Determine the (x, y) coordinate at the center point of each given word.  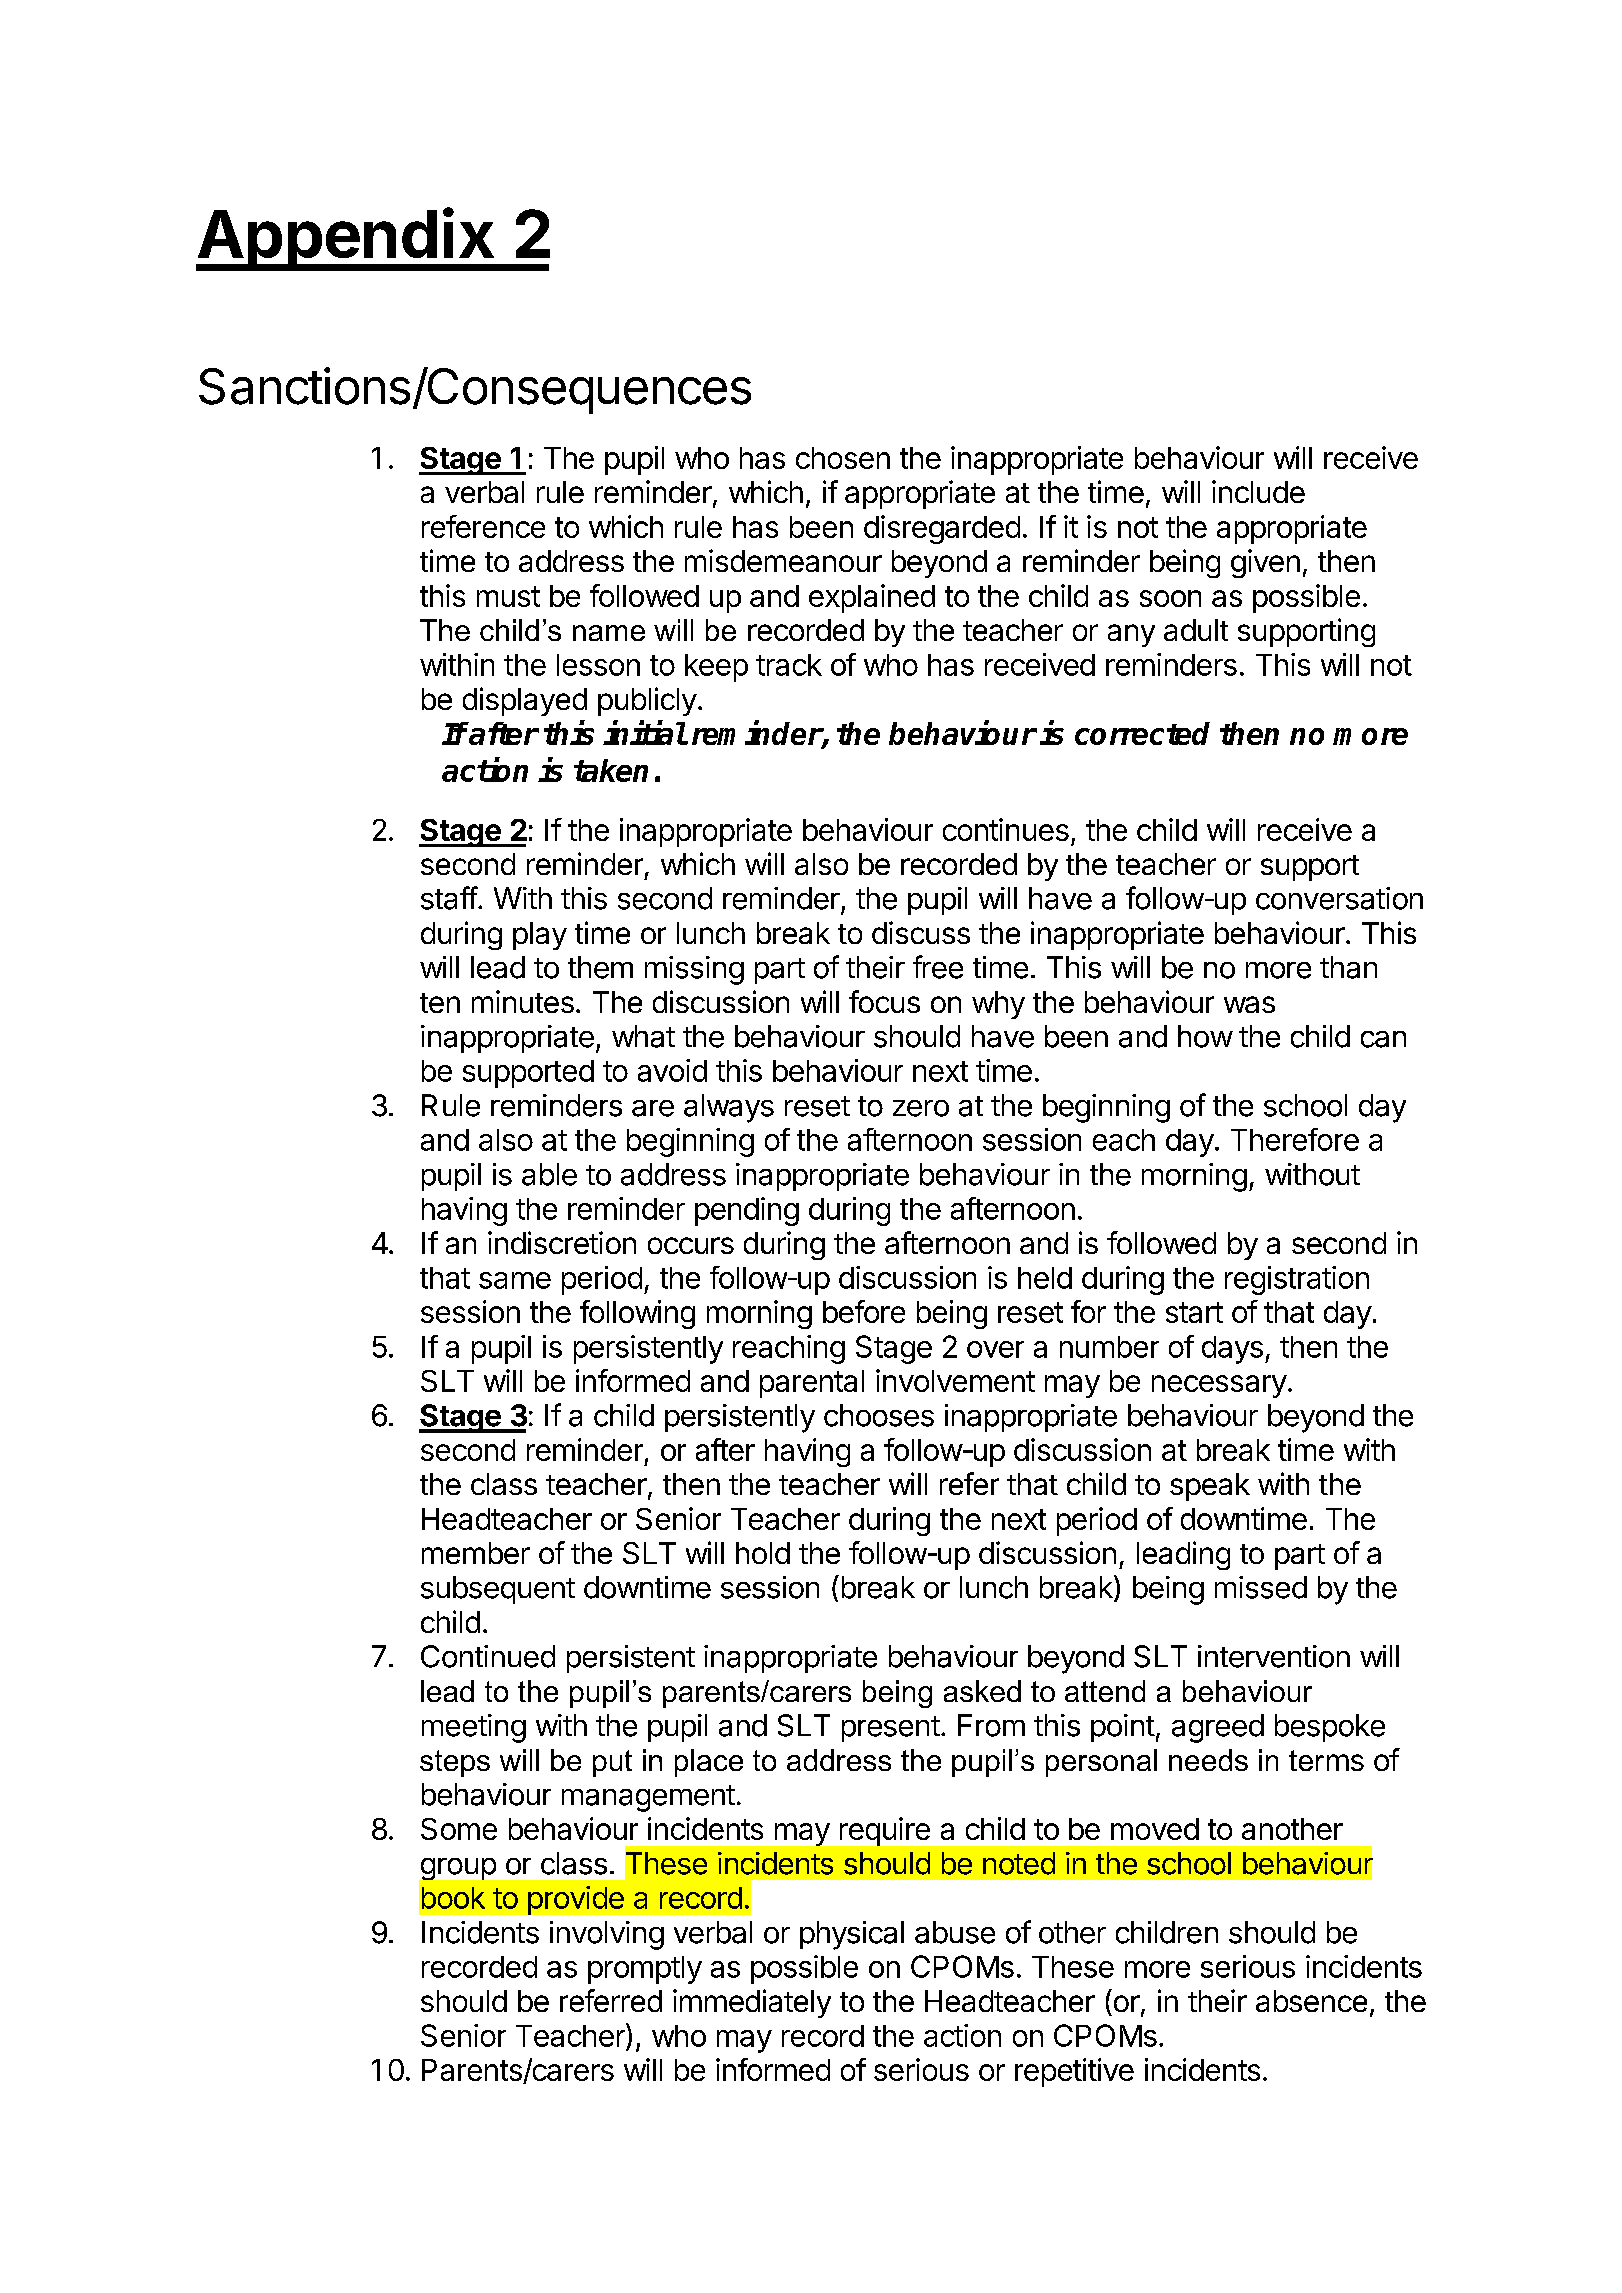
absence (1311, 2001)
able (549, 1174)
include (1258, 491)
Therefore (1295, 1139)
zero (921, 1108)
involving (607, 1935)
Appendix (346, 239)
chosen (843, 458)
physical (852, 1935)
